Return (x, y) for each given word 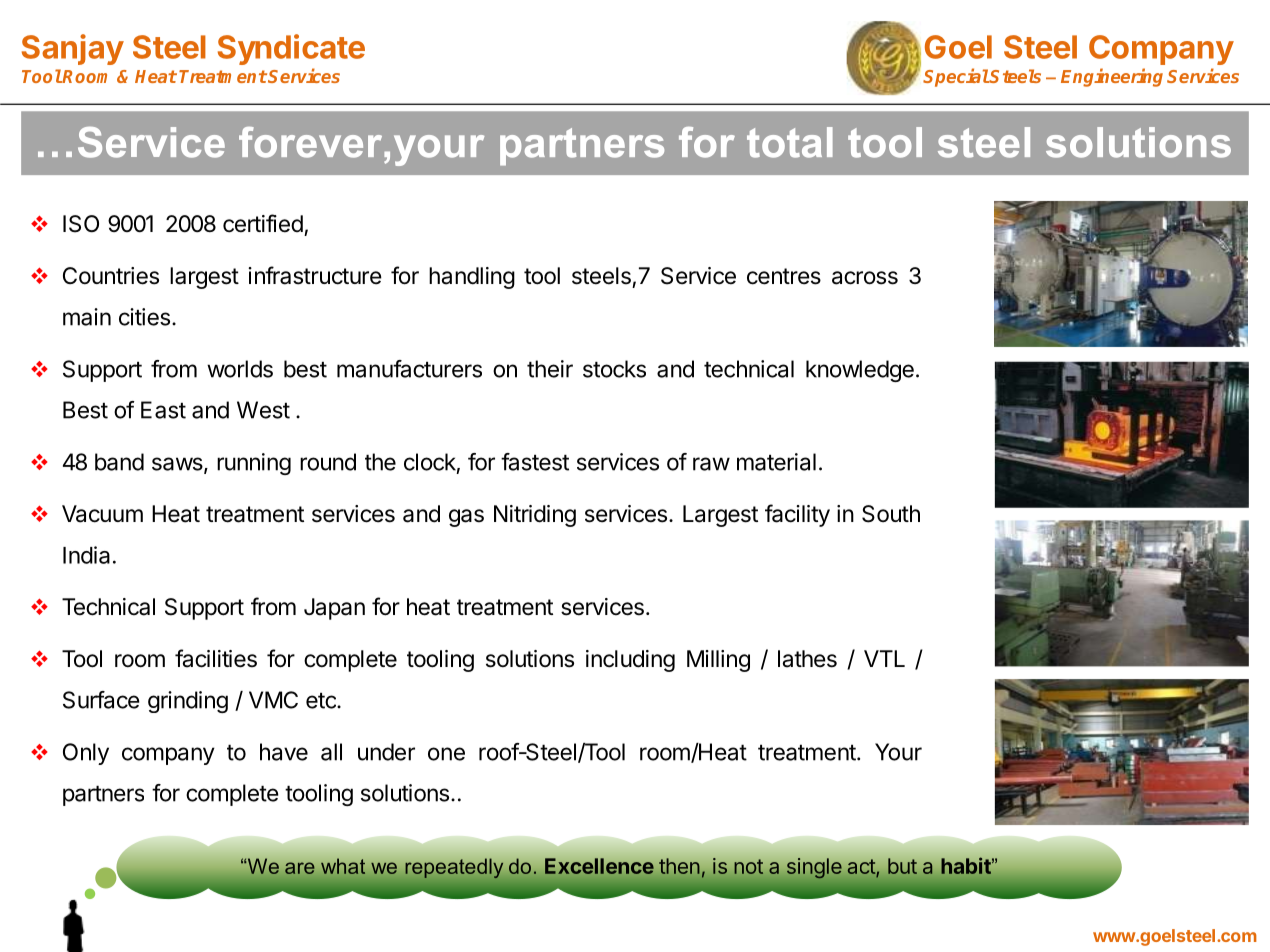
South (891, 514)
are (299, 868)
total (790, 142)
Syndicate (291, 49)
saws (177, 464)
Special (956, 77)
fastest (535, 462)
